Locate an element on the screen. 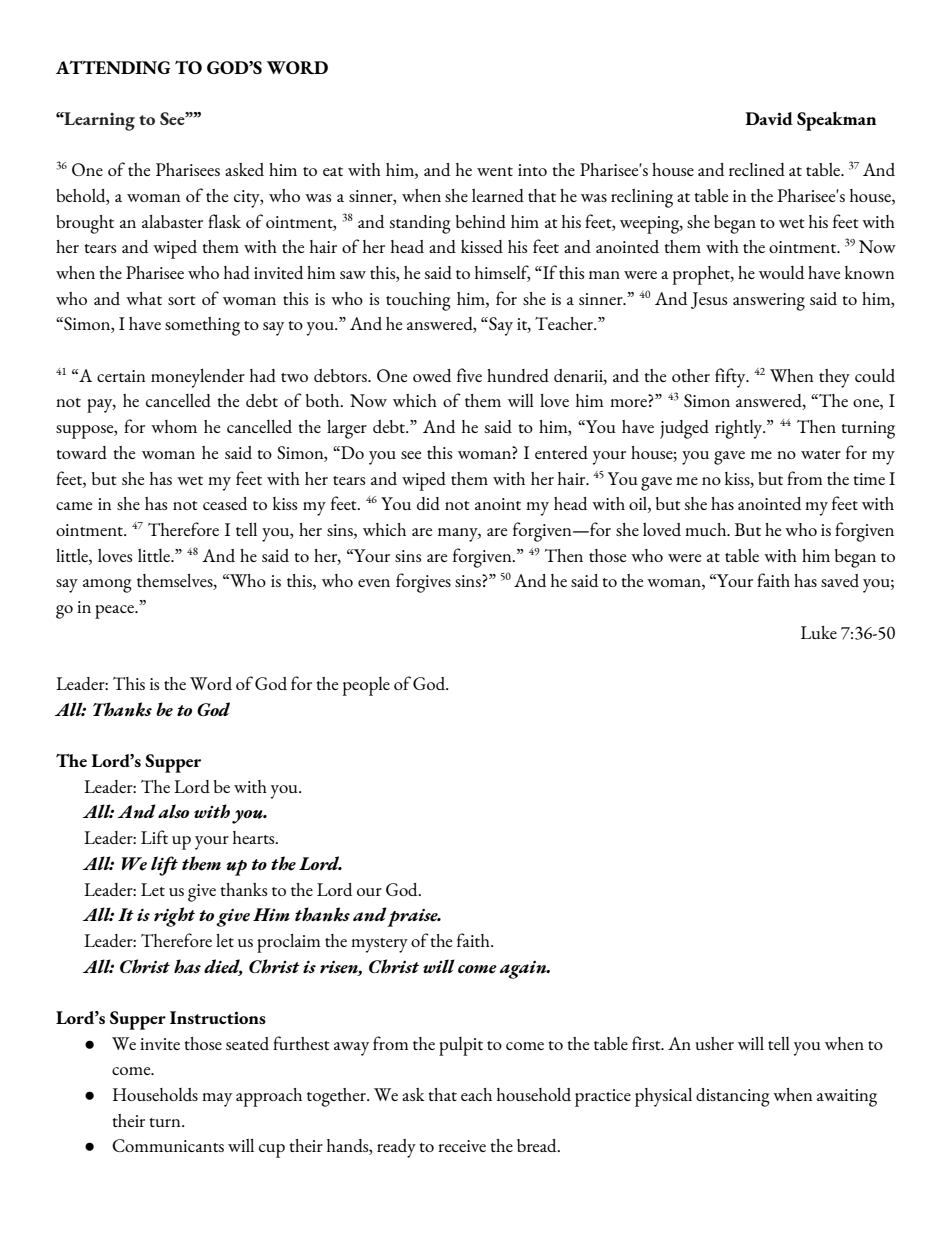  receive is located at coordinates (462, 1146).
